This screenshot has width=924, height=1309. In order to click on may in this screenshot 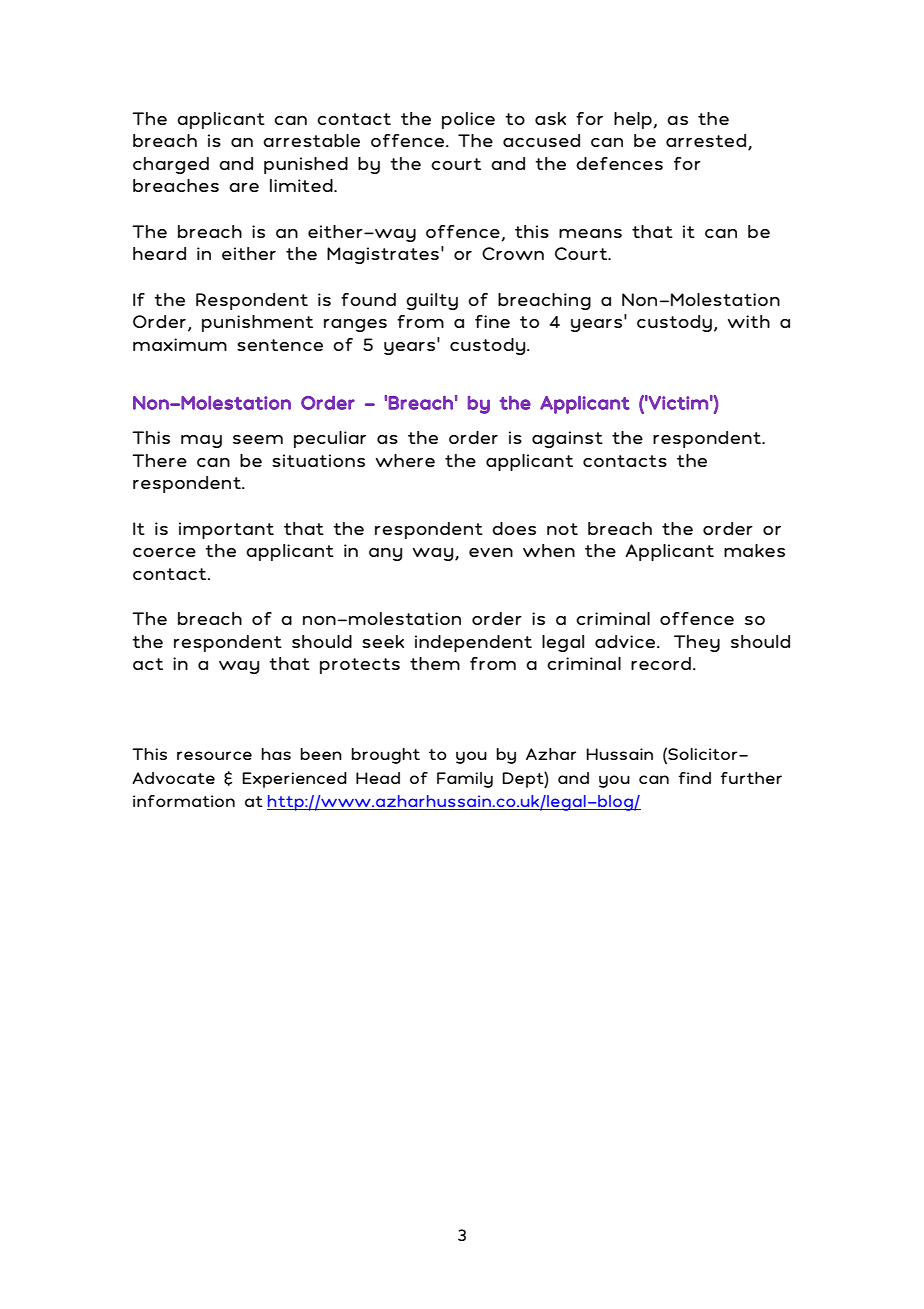, I will do `click(201, 441)`.
